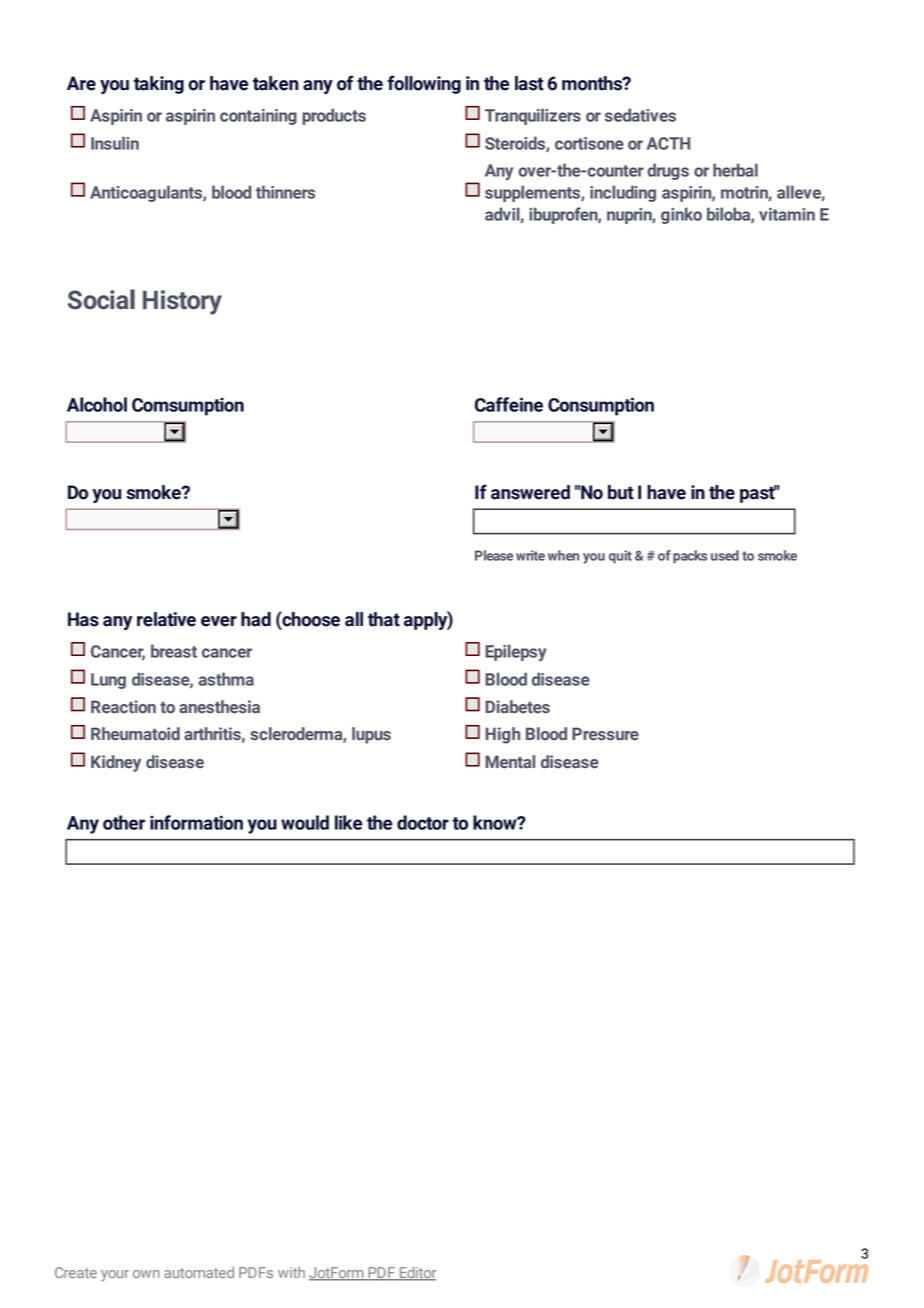 This document has width=924, height=1308. I want to click on that, so click(384, 619).
